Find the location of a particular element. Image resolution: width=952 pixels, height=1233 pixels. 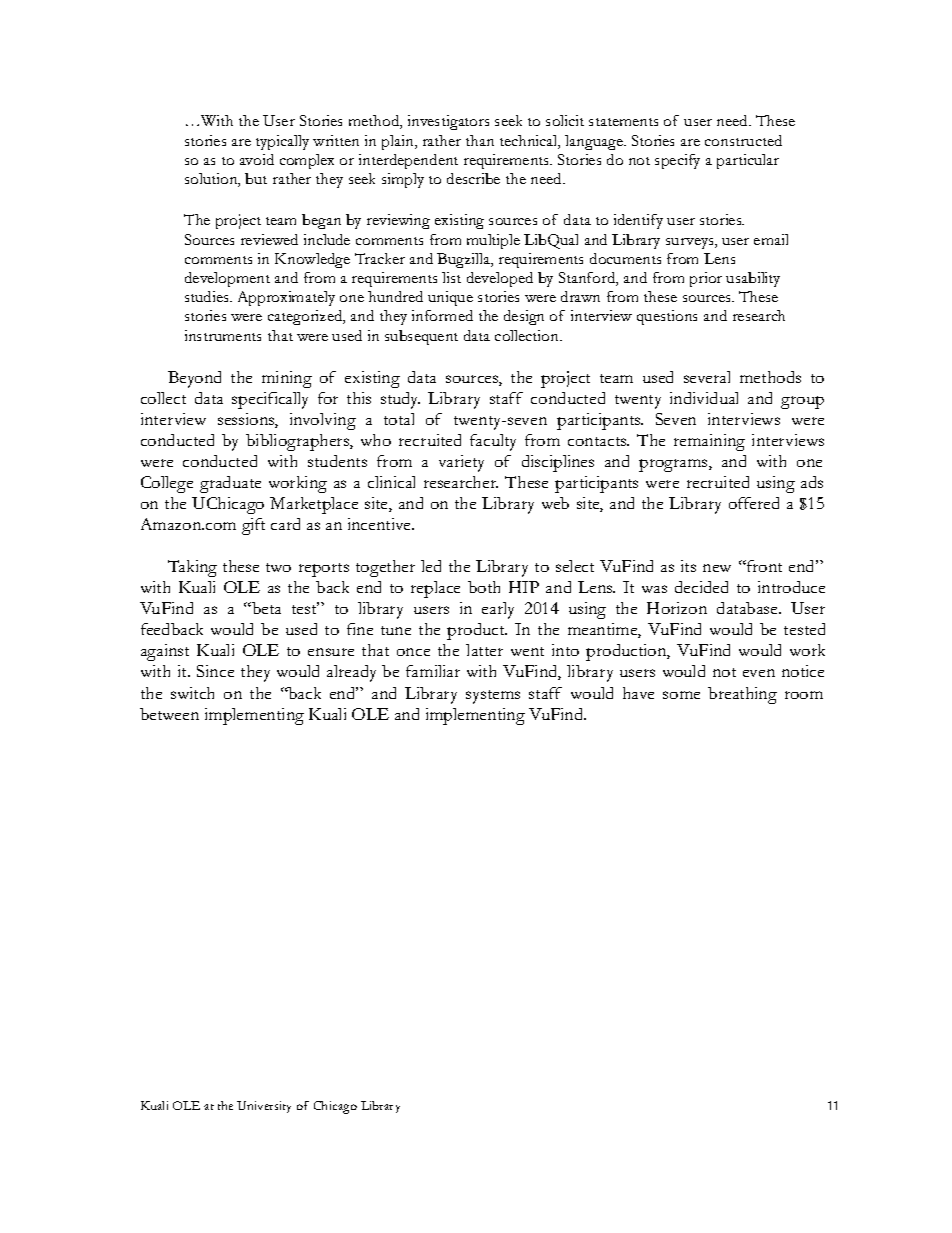

avoid is located at coordinates (257, 159).
